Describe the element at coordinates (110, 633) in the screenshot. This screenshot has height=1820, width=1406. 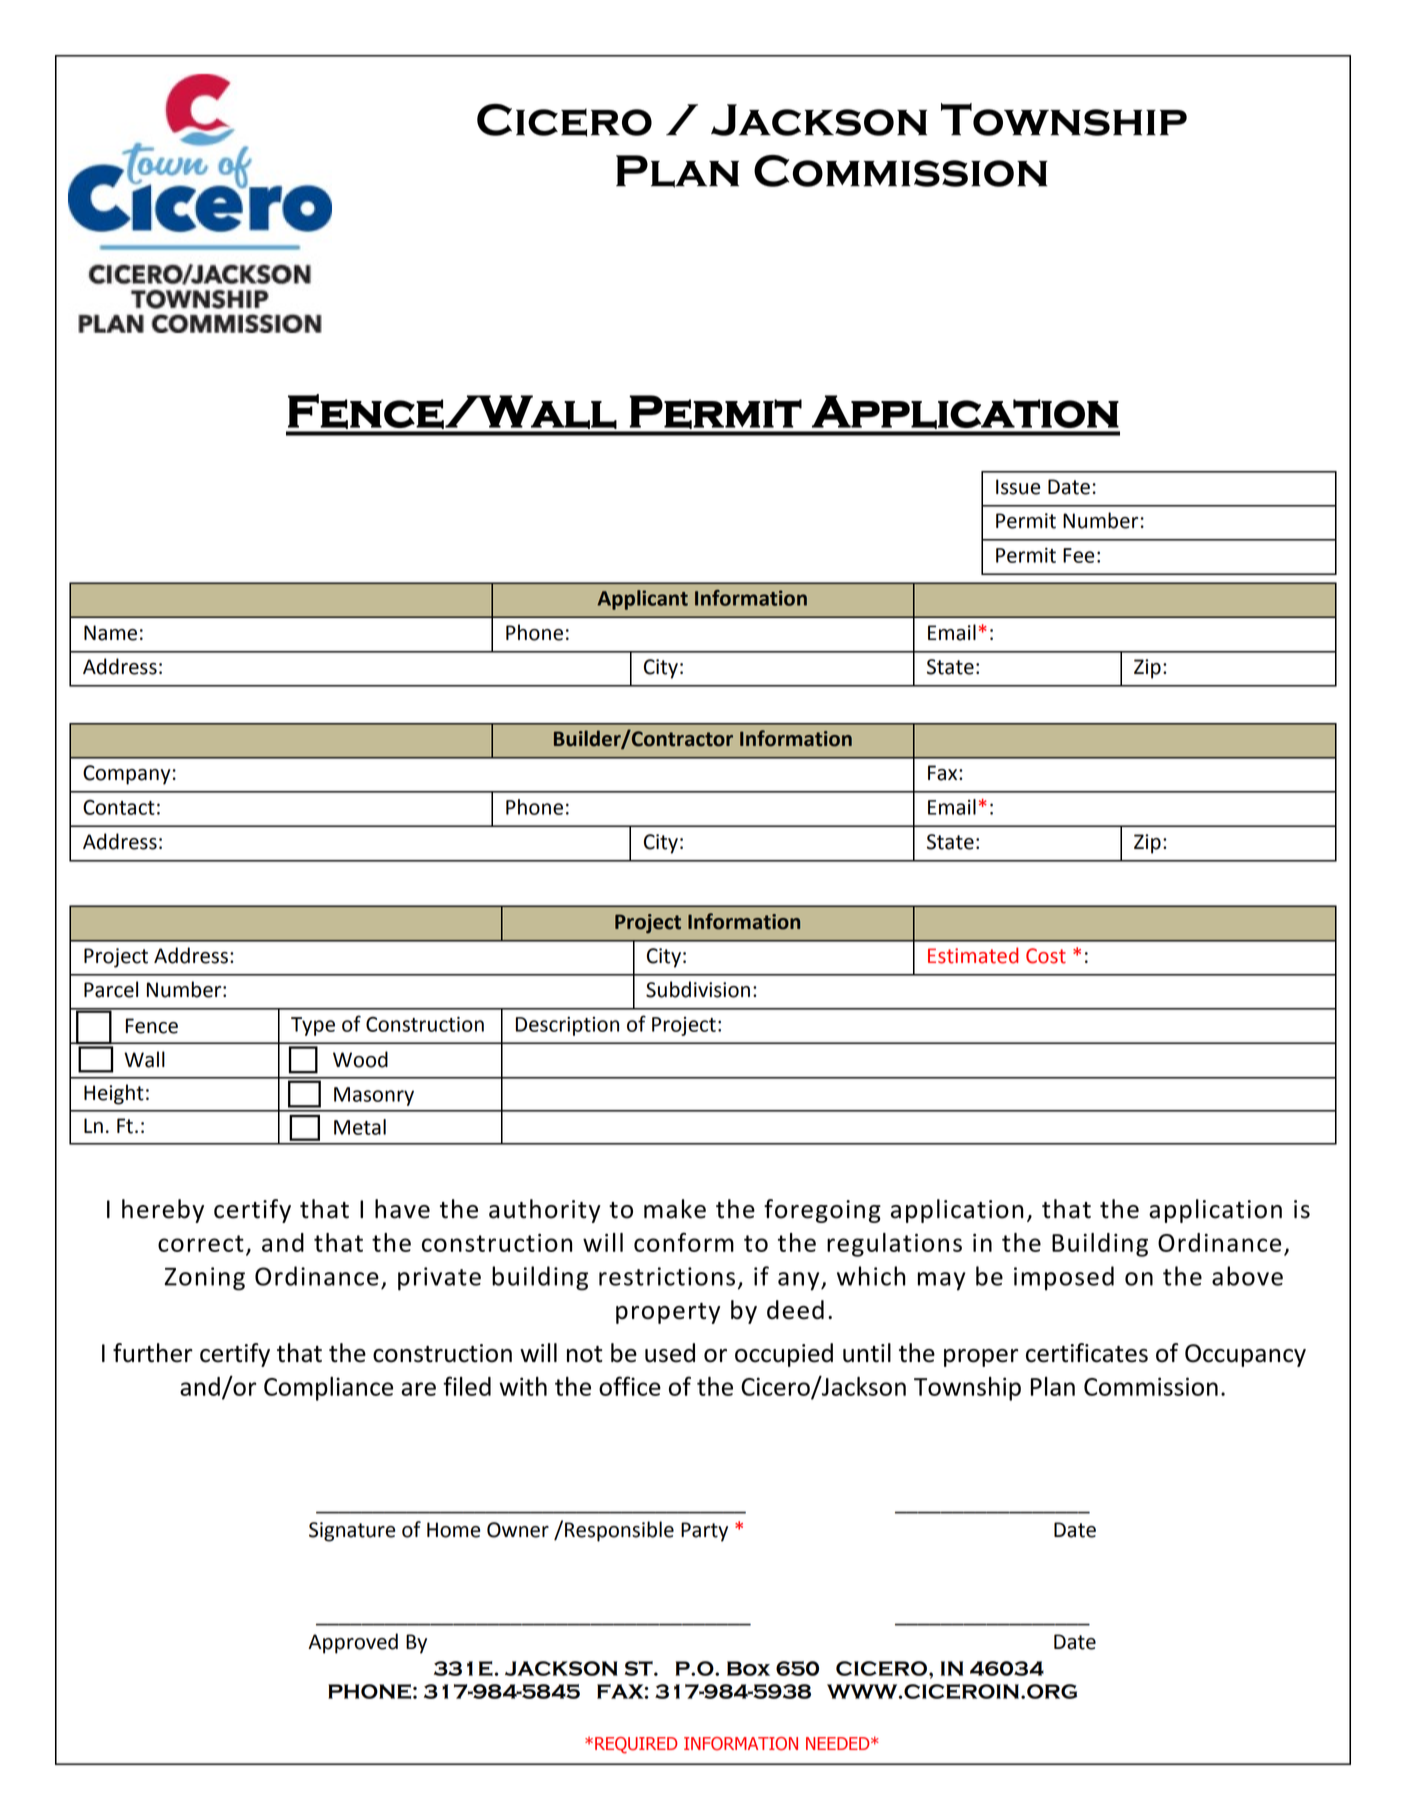
I see `Name` at that location.
